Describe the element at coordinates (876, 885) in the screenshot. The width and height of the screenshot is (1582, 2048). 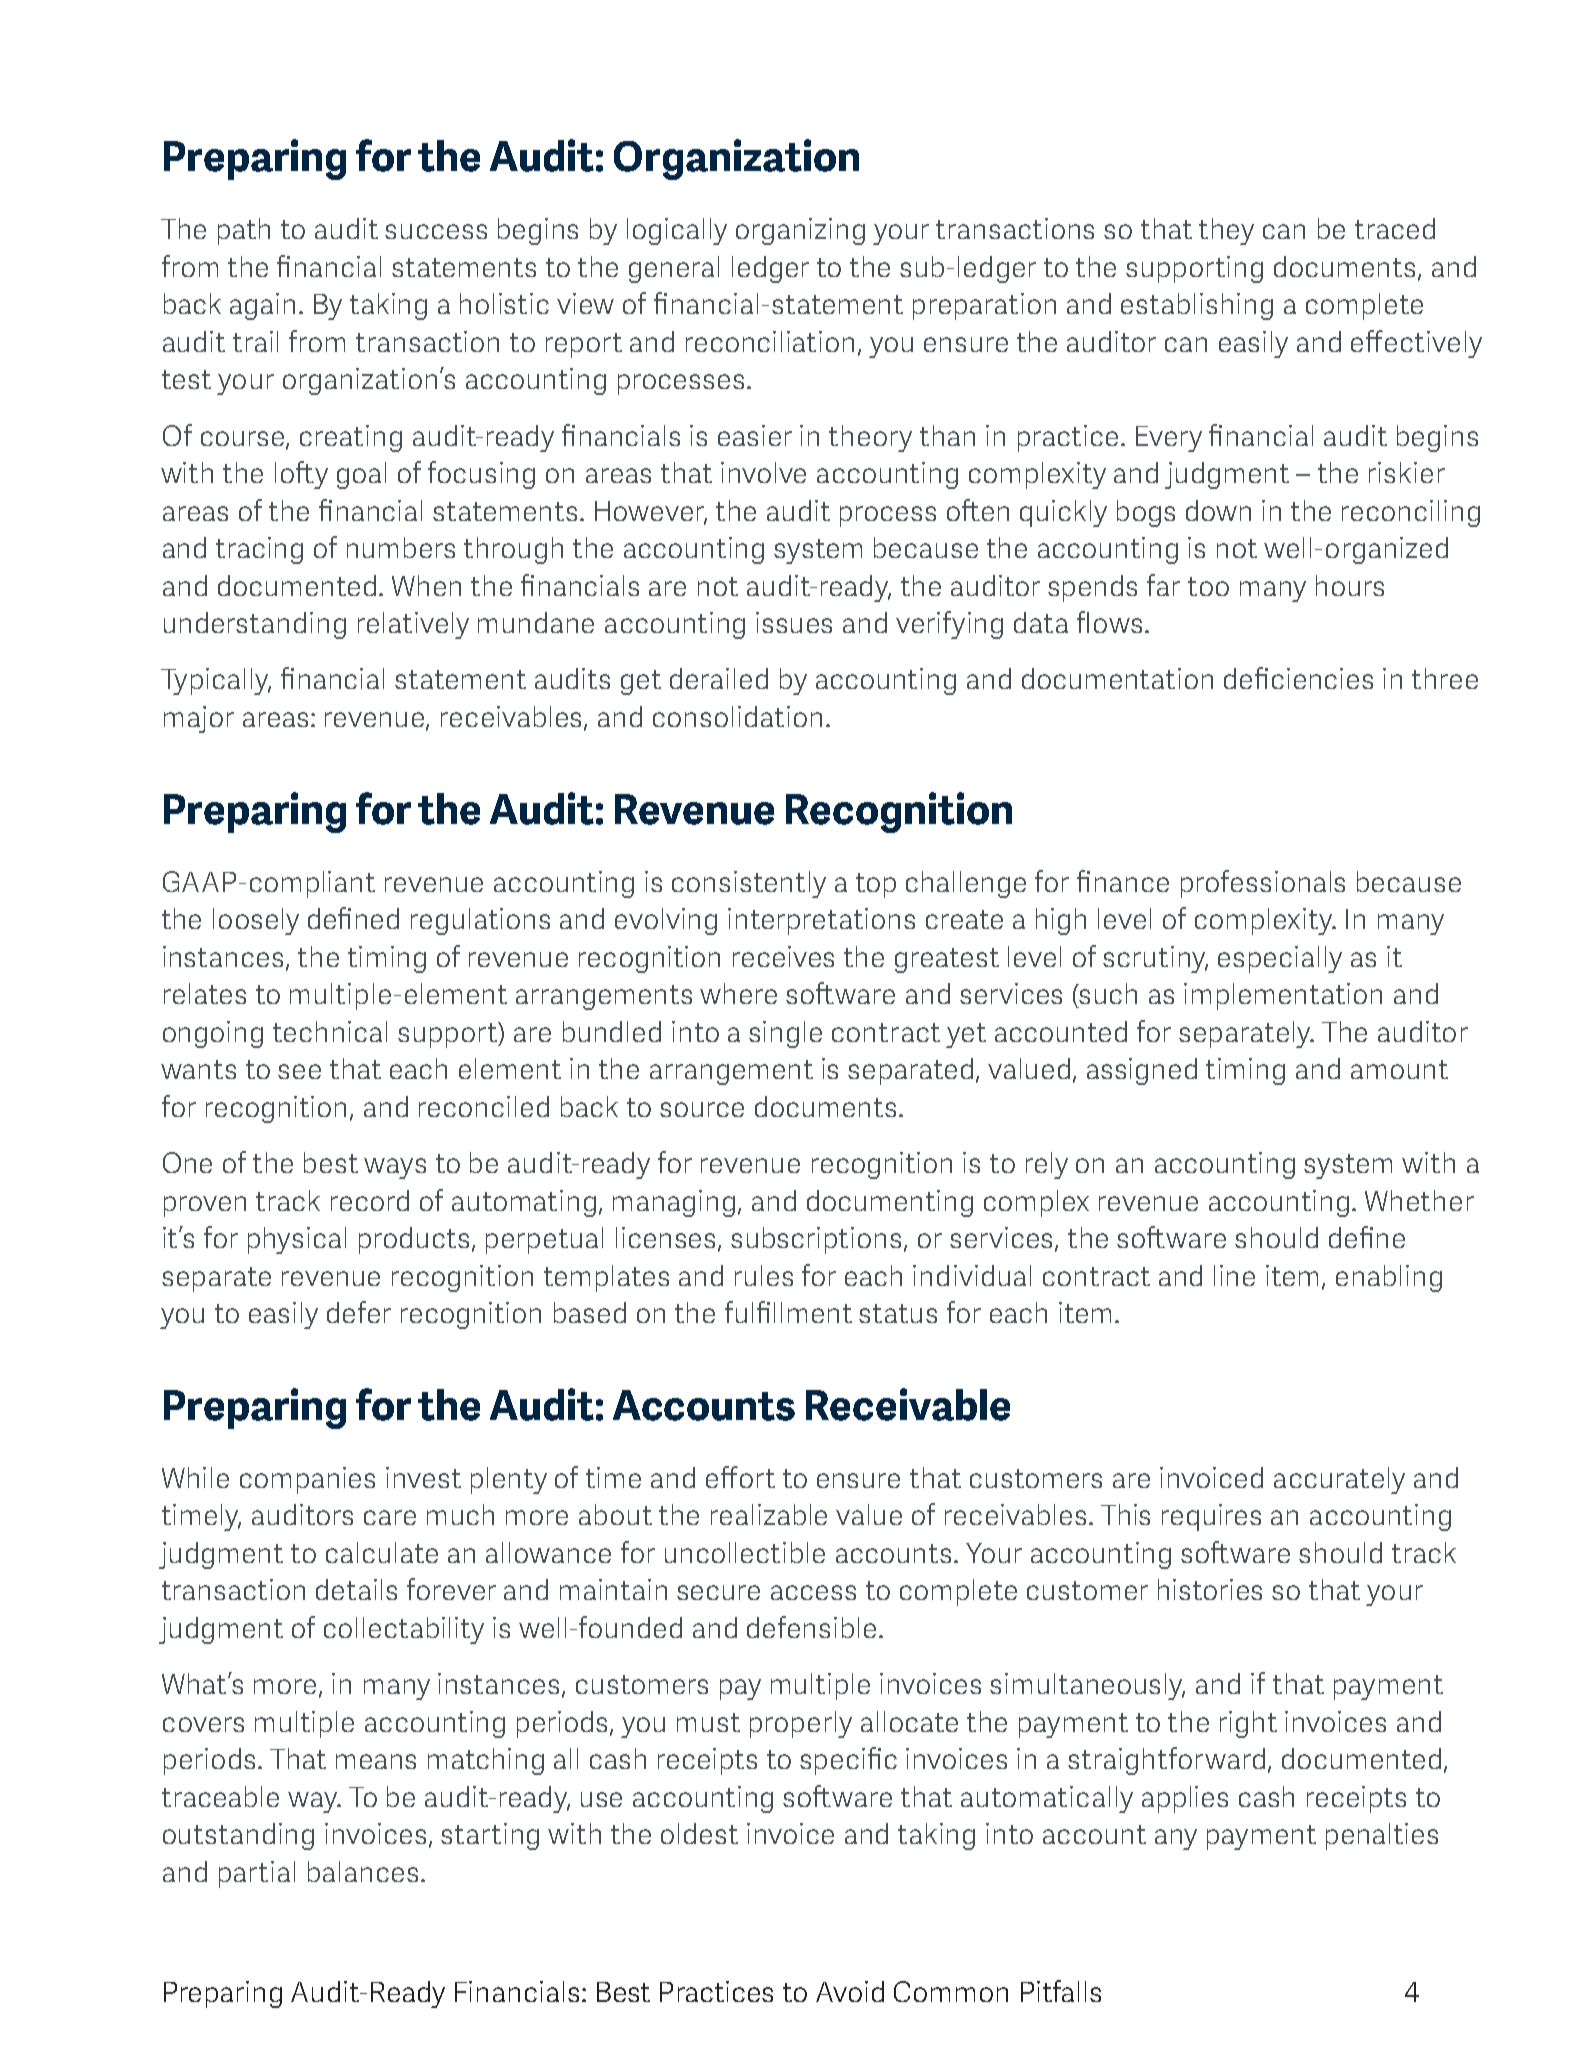
I see `top` at that location.
